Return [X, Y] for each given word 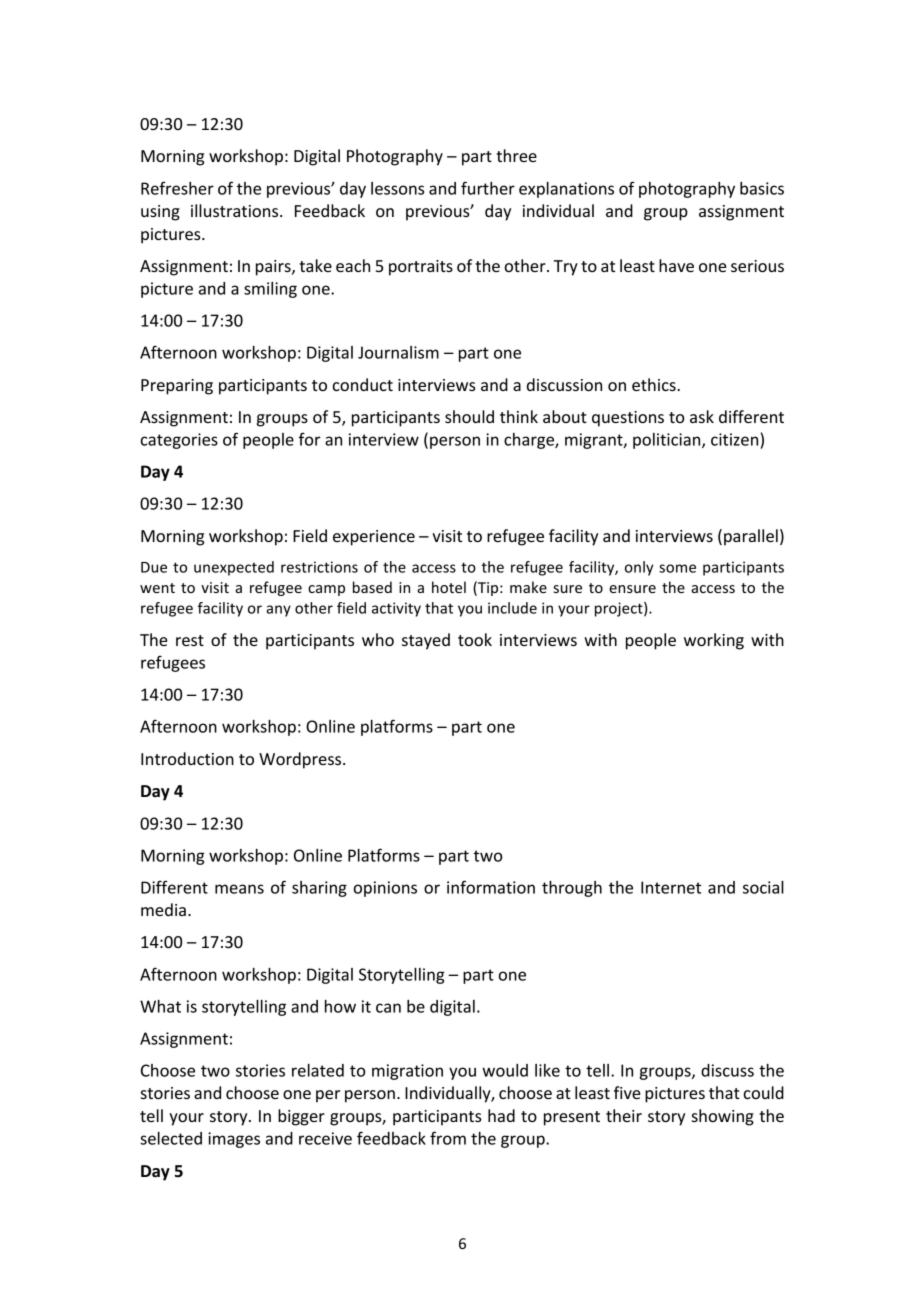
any [278, 611]
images [234, 1140]
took [475, 639]
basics [762, 188]
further [488, 188]
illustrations [236, 210]
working [714, 641]
